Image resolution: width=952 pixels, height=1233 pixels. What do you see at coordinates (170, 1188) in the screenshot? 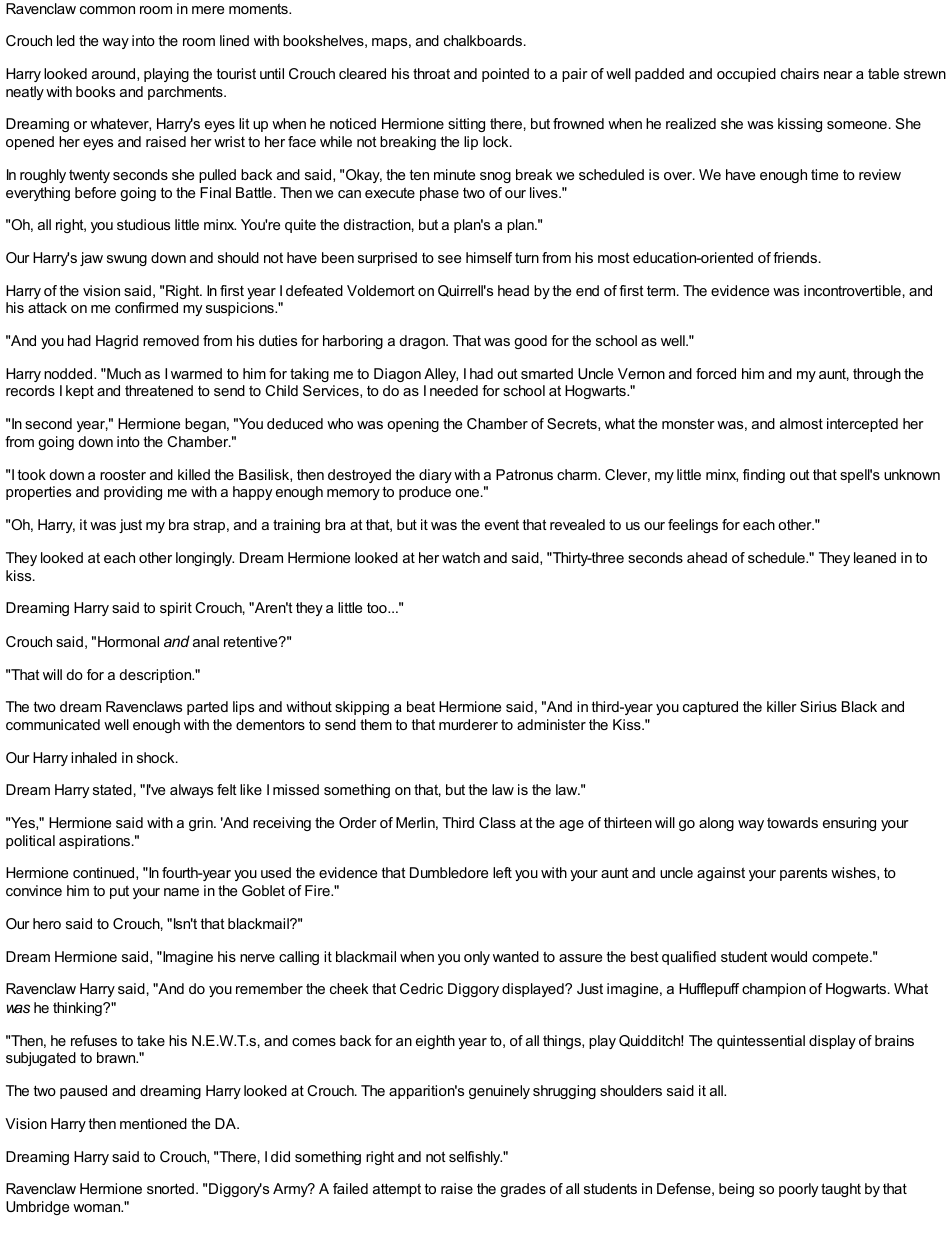
I see `snorted` at bounding box center [170, 1188].
